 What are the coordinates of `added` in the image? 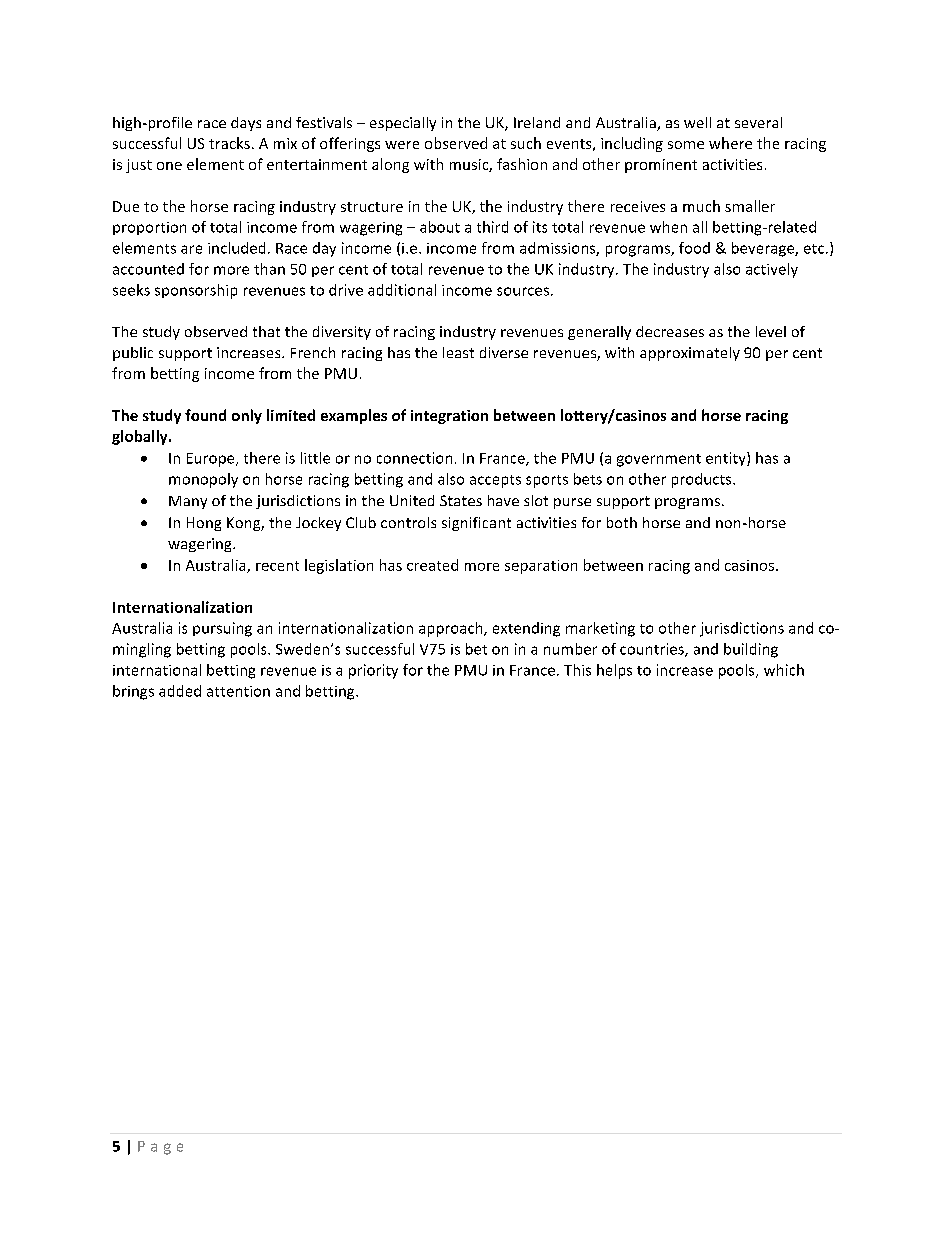 It's located at (180, 691).
